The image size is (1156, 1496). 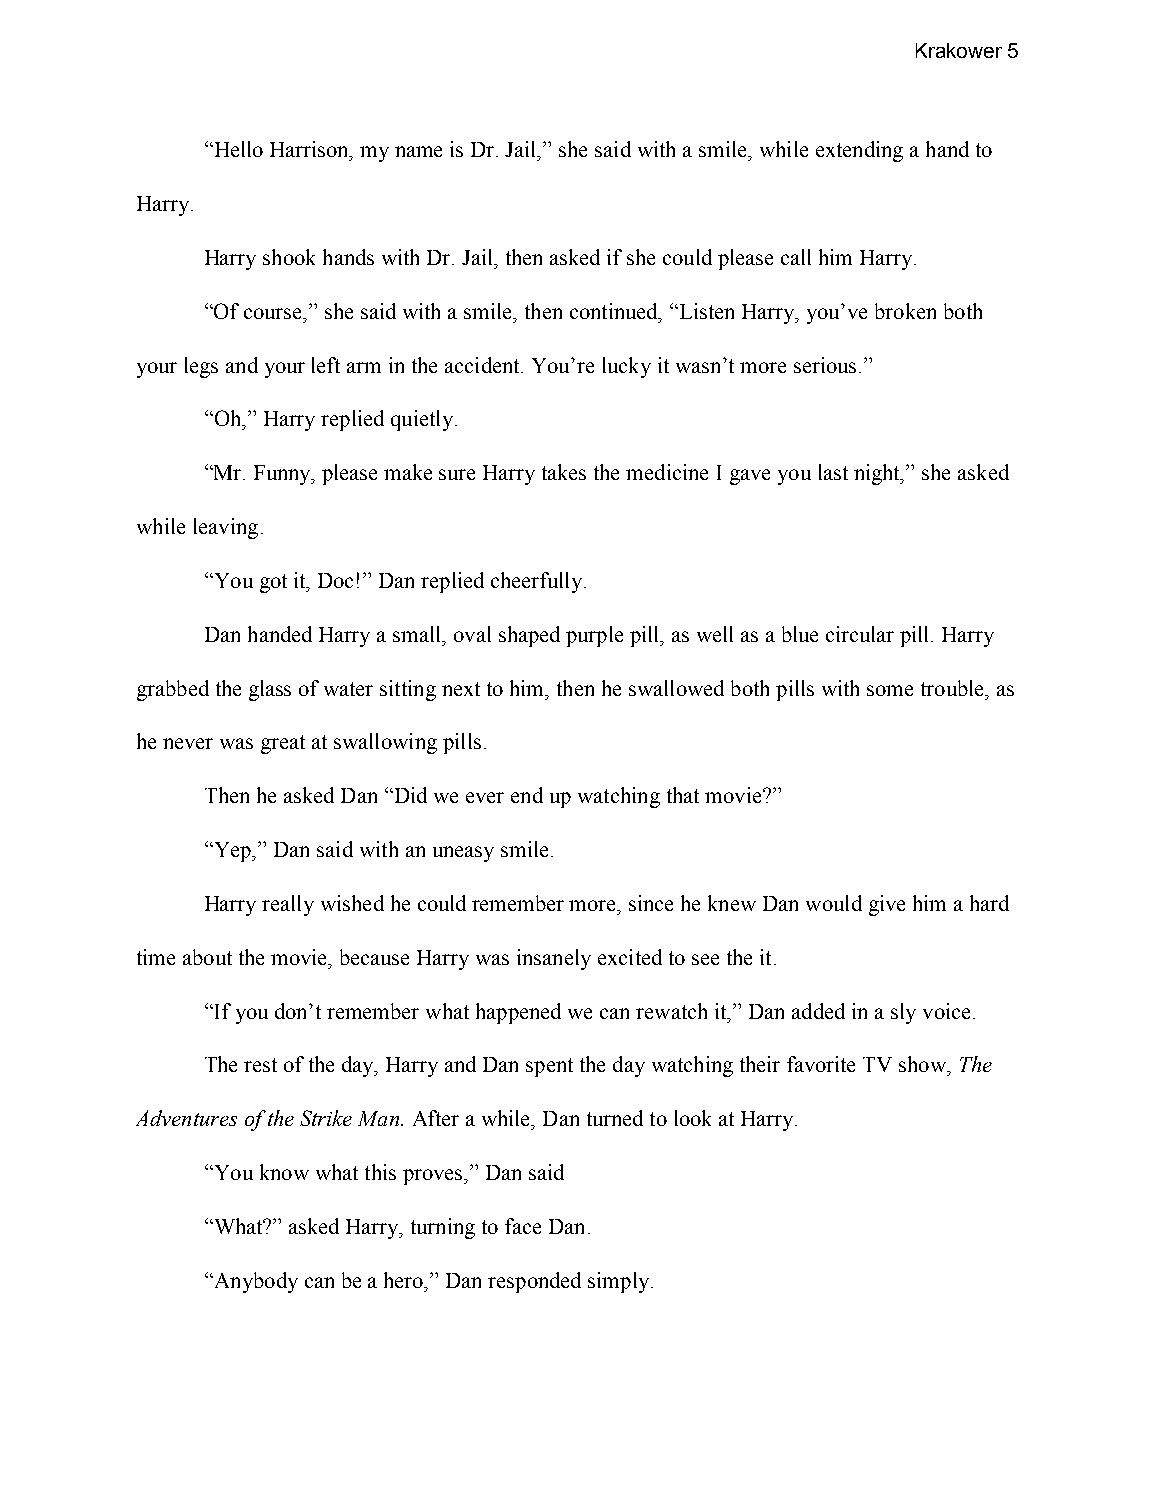 I want to click on Hello, so click(x=237, y=149).
